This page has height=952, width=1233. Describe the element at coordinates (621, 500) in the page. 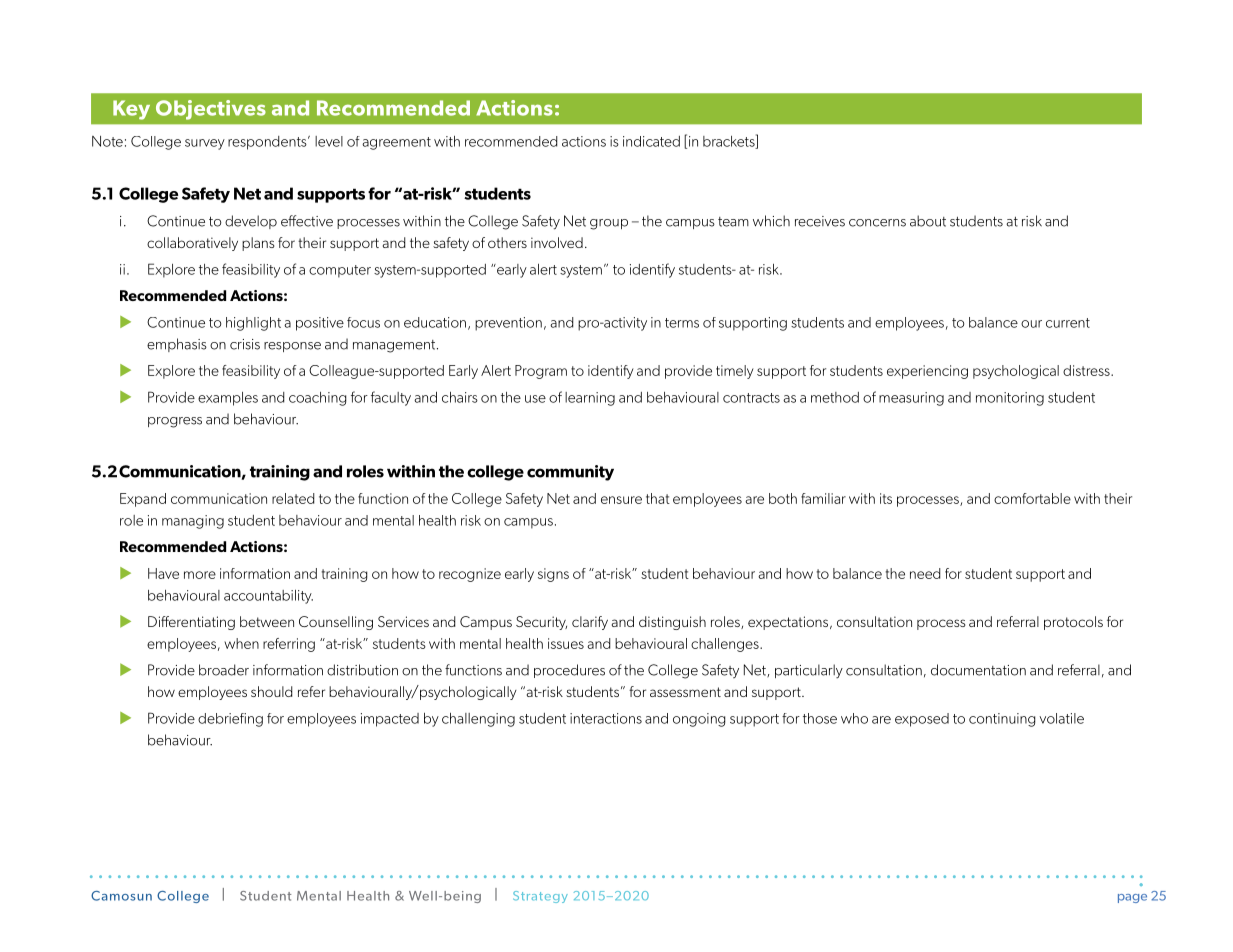

I see `ensure` at that location.
